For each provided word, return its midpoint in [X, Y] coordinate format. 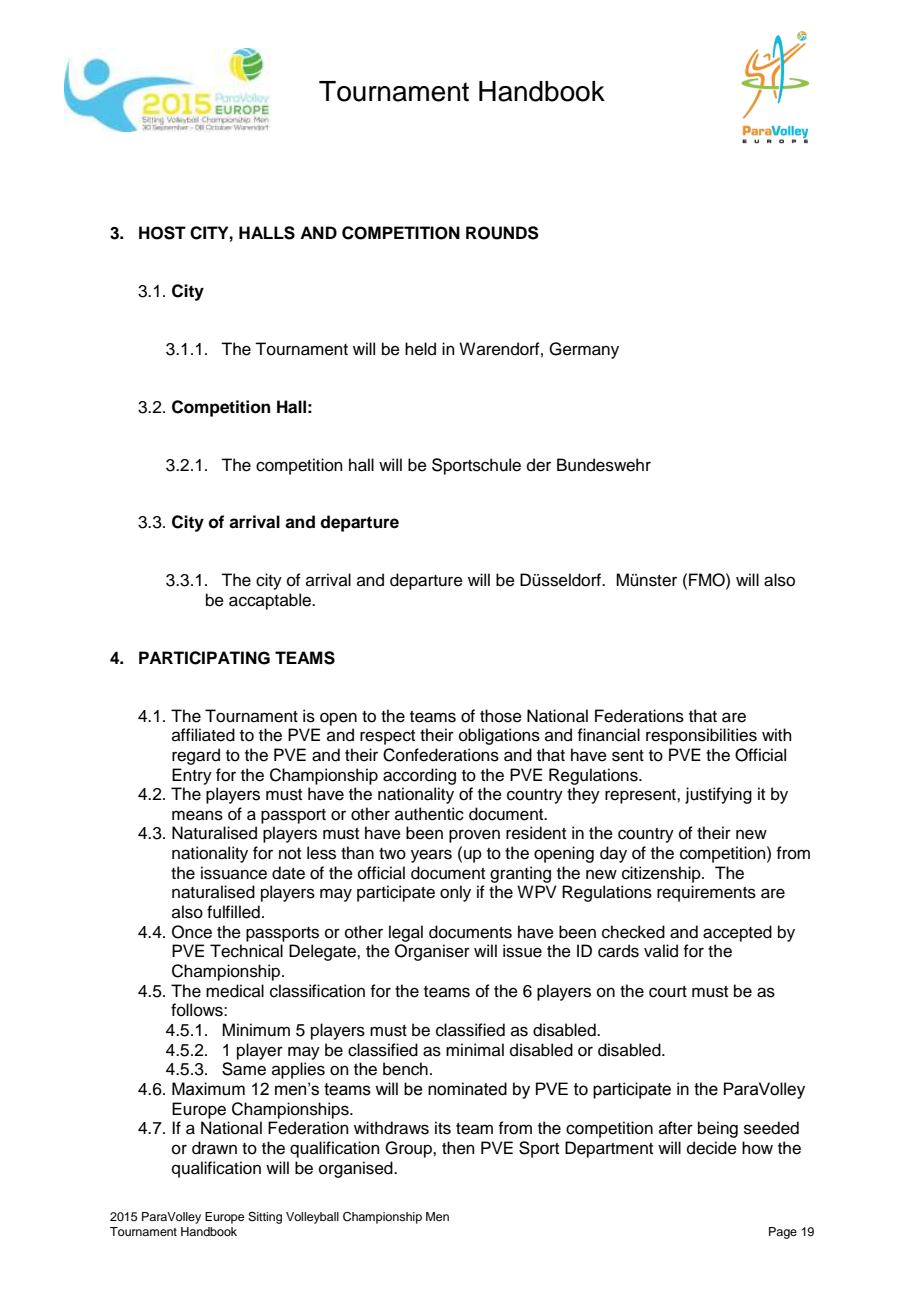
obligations [499, 736]
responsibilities [701, 736]
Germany [584, 350]
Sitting [265, 1218]
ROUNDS [502, 233]
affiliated [203, 735]
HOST [162, 233]
